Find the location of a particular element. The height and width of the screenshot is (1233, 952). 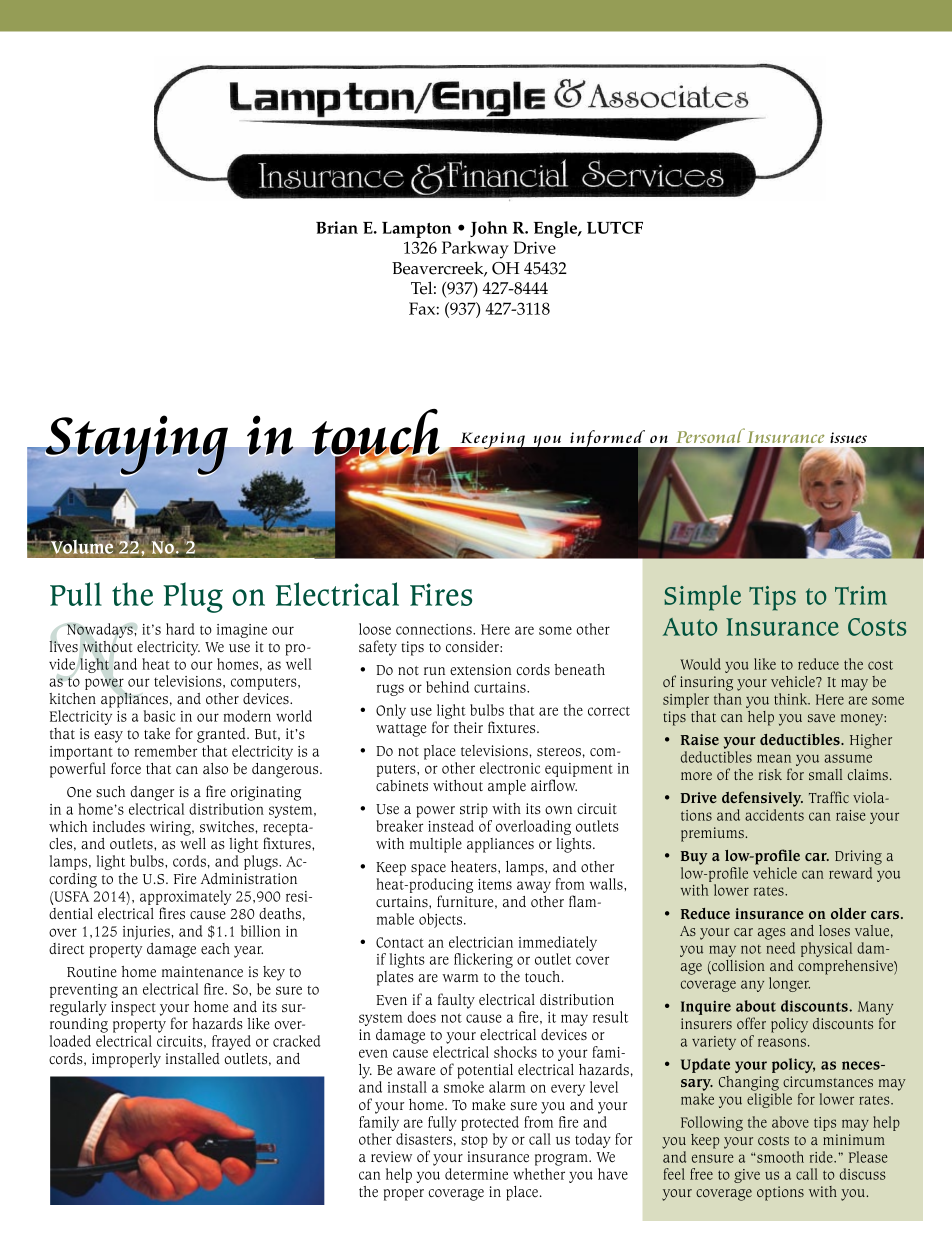

stop is located at coordinates (474, 1141).
